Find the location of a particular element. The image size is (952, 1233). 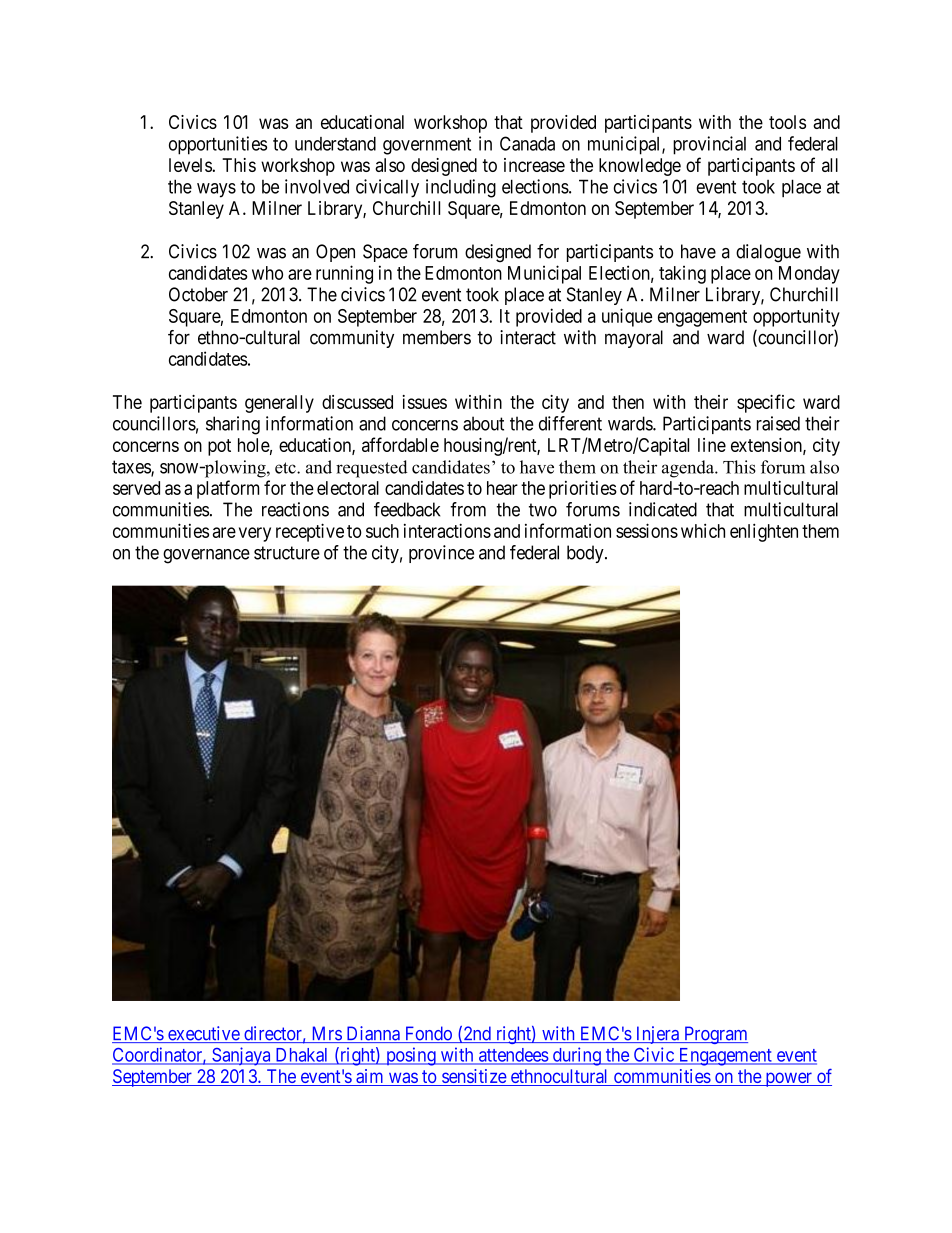

specific is located at coordinates (766, 403).
